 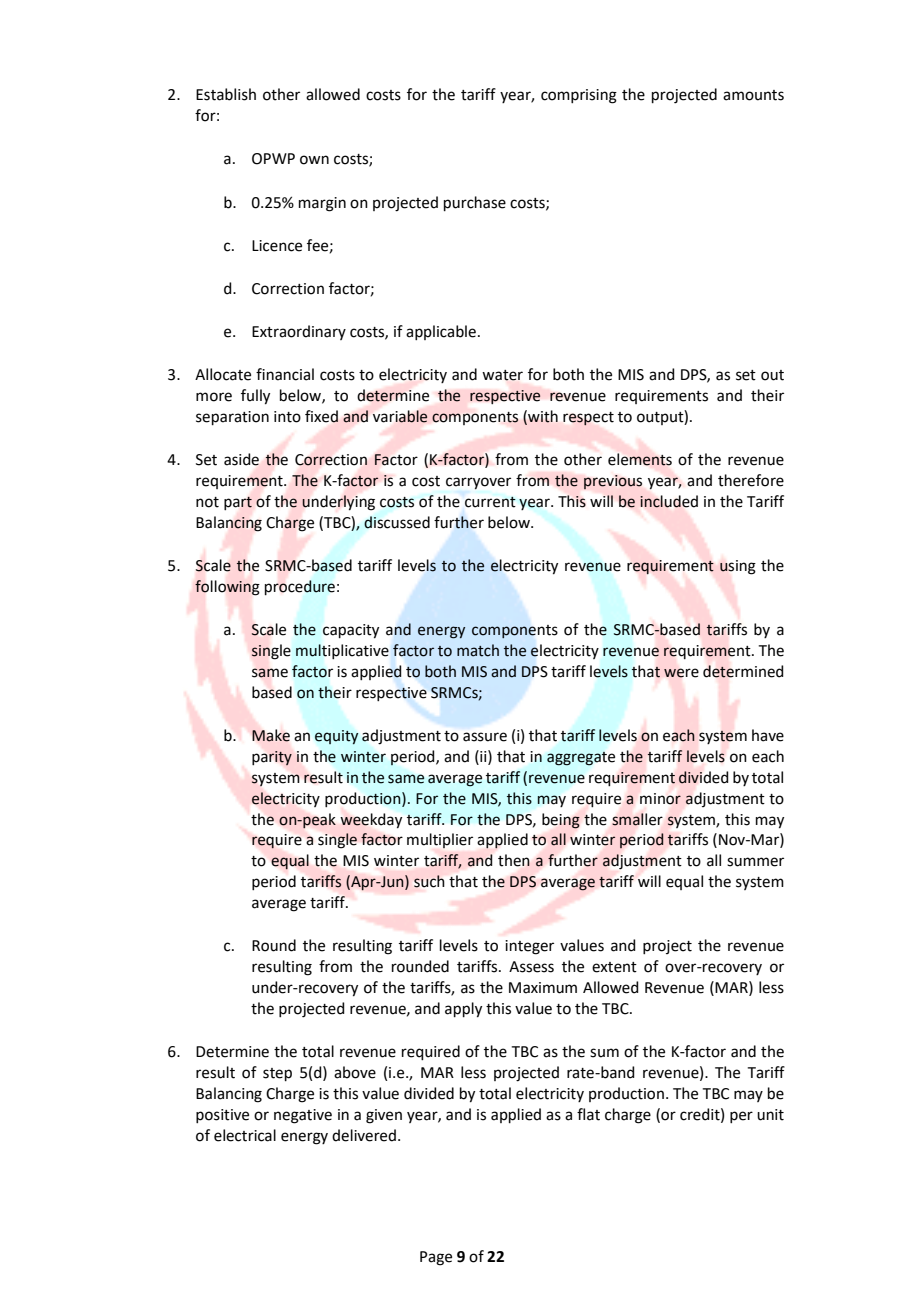 I want to click on Page, so click(x=436, y=1258).
